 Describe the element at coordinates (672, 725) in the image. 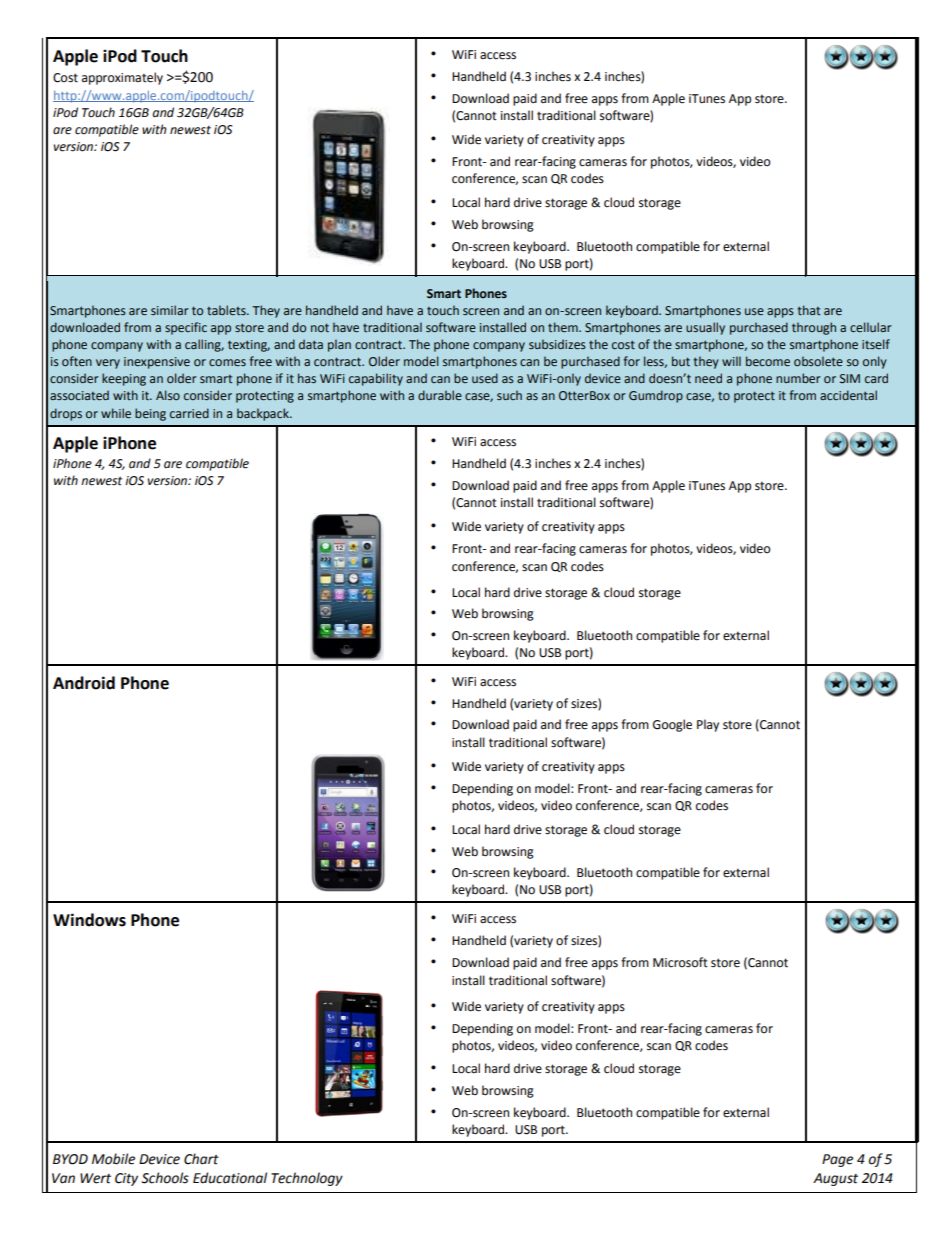

I see `Google` at that location.
